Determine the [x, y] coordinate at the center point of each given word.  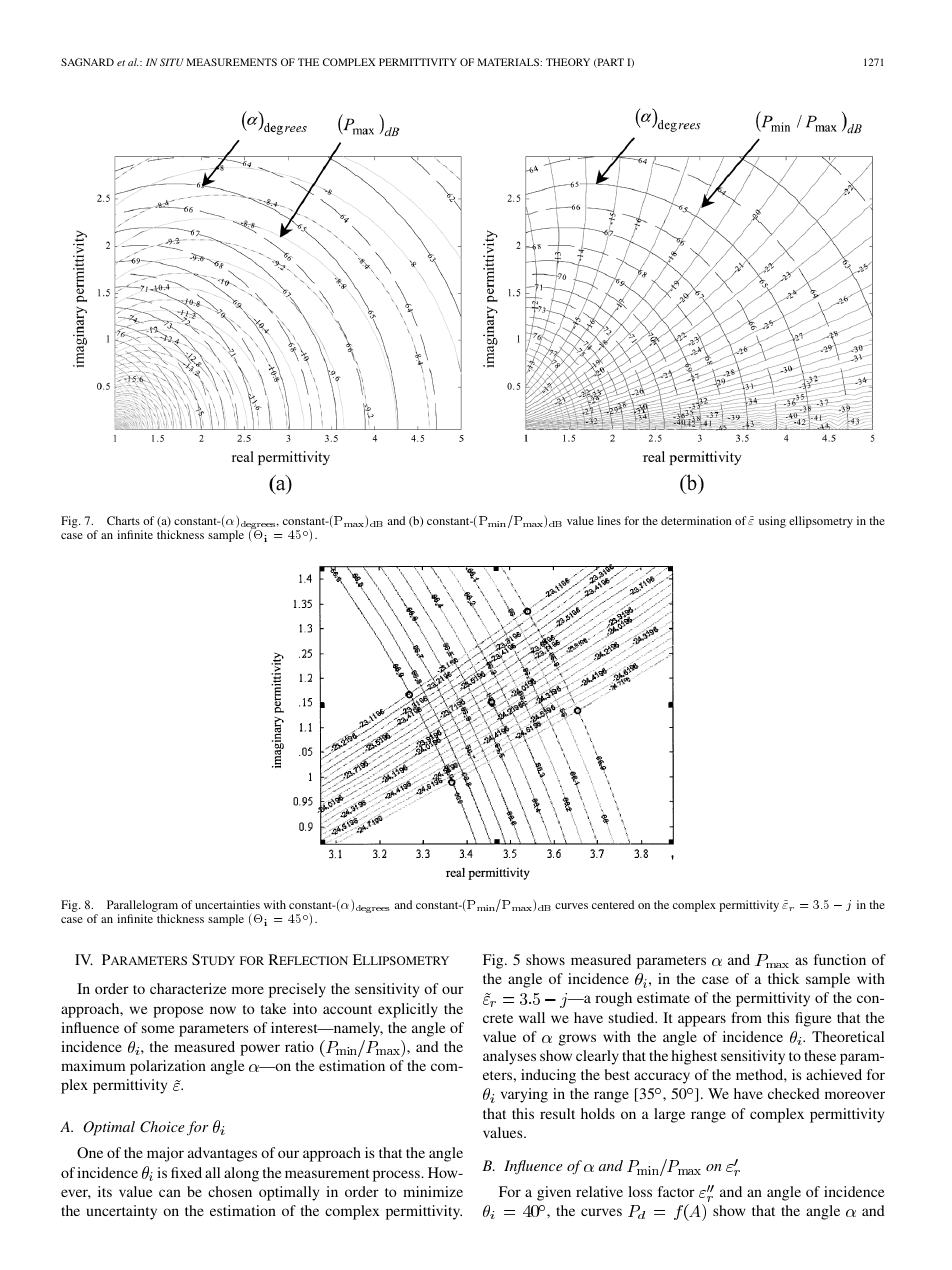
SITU [172, 62]
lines [609, 520]
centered [613, 904]
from [746, 1017]
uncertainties [227, 904]
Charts [123, 520]
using [772, 522]
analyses [509, 1057]
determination [696, 520]
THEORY [568, 62]
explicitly [408, 1010]
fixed [186, 1172]
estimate [663, 997]
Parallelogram [142, 906]
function [840, 959]
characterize [188, 988]
